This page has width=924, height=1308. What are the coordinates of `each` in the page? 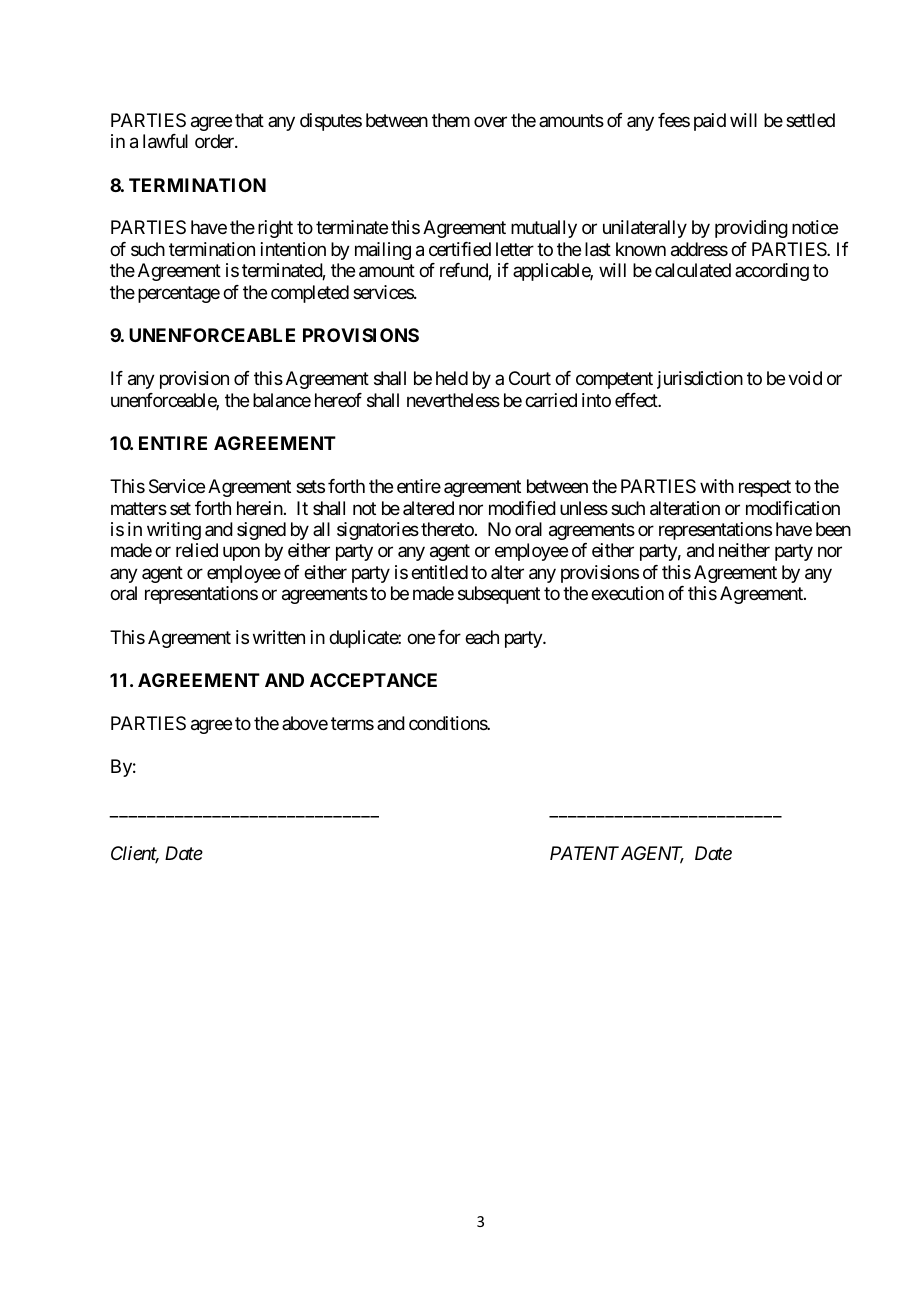 It's located at (482, 637).
